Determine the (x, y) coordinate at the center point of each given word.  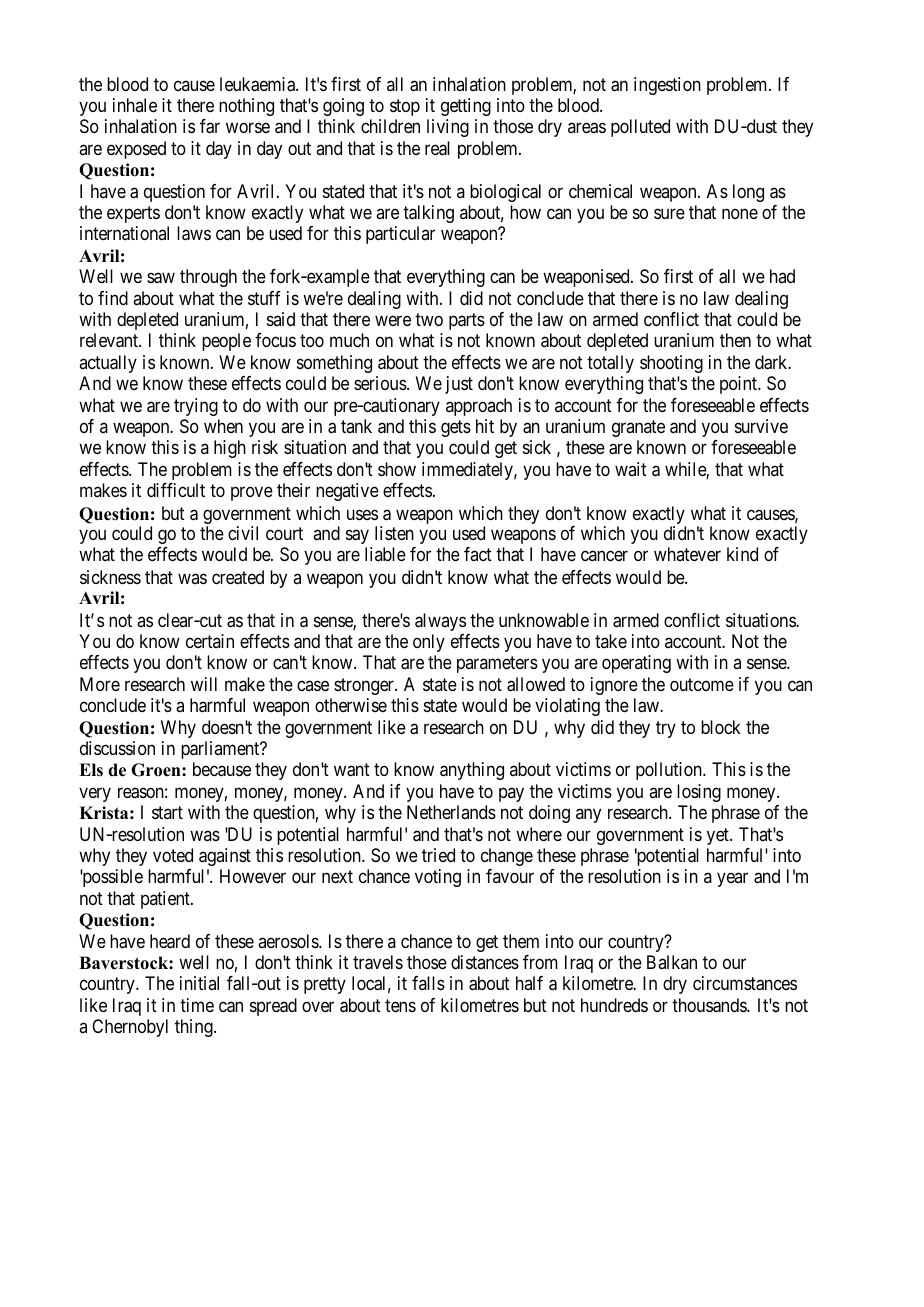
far (210, 126)
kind (742, 554)
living (448, 128)
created (238, 577)
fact (478, 554)
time (197, 1005)
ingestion (667, 86)
